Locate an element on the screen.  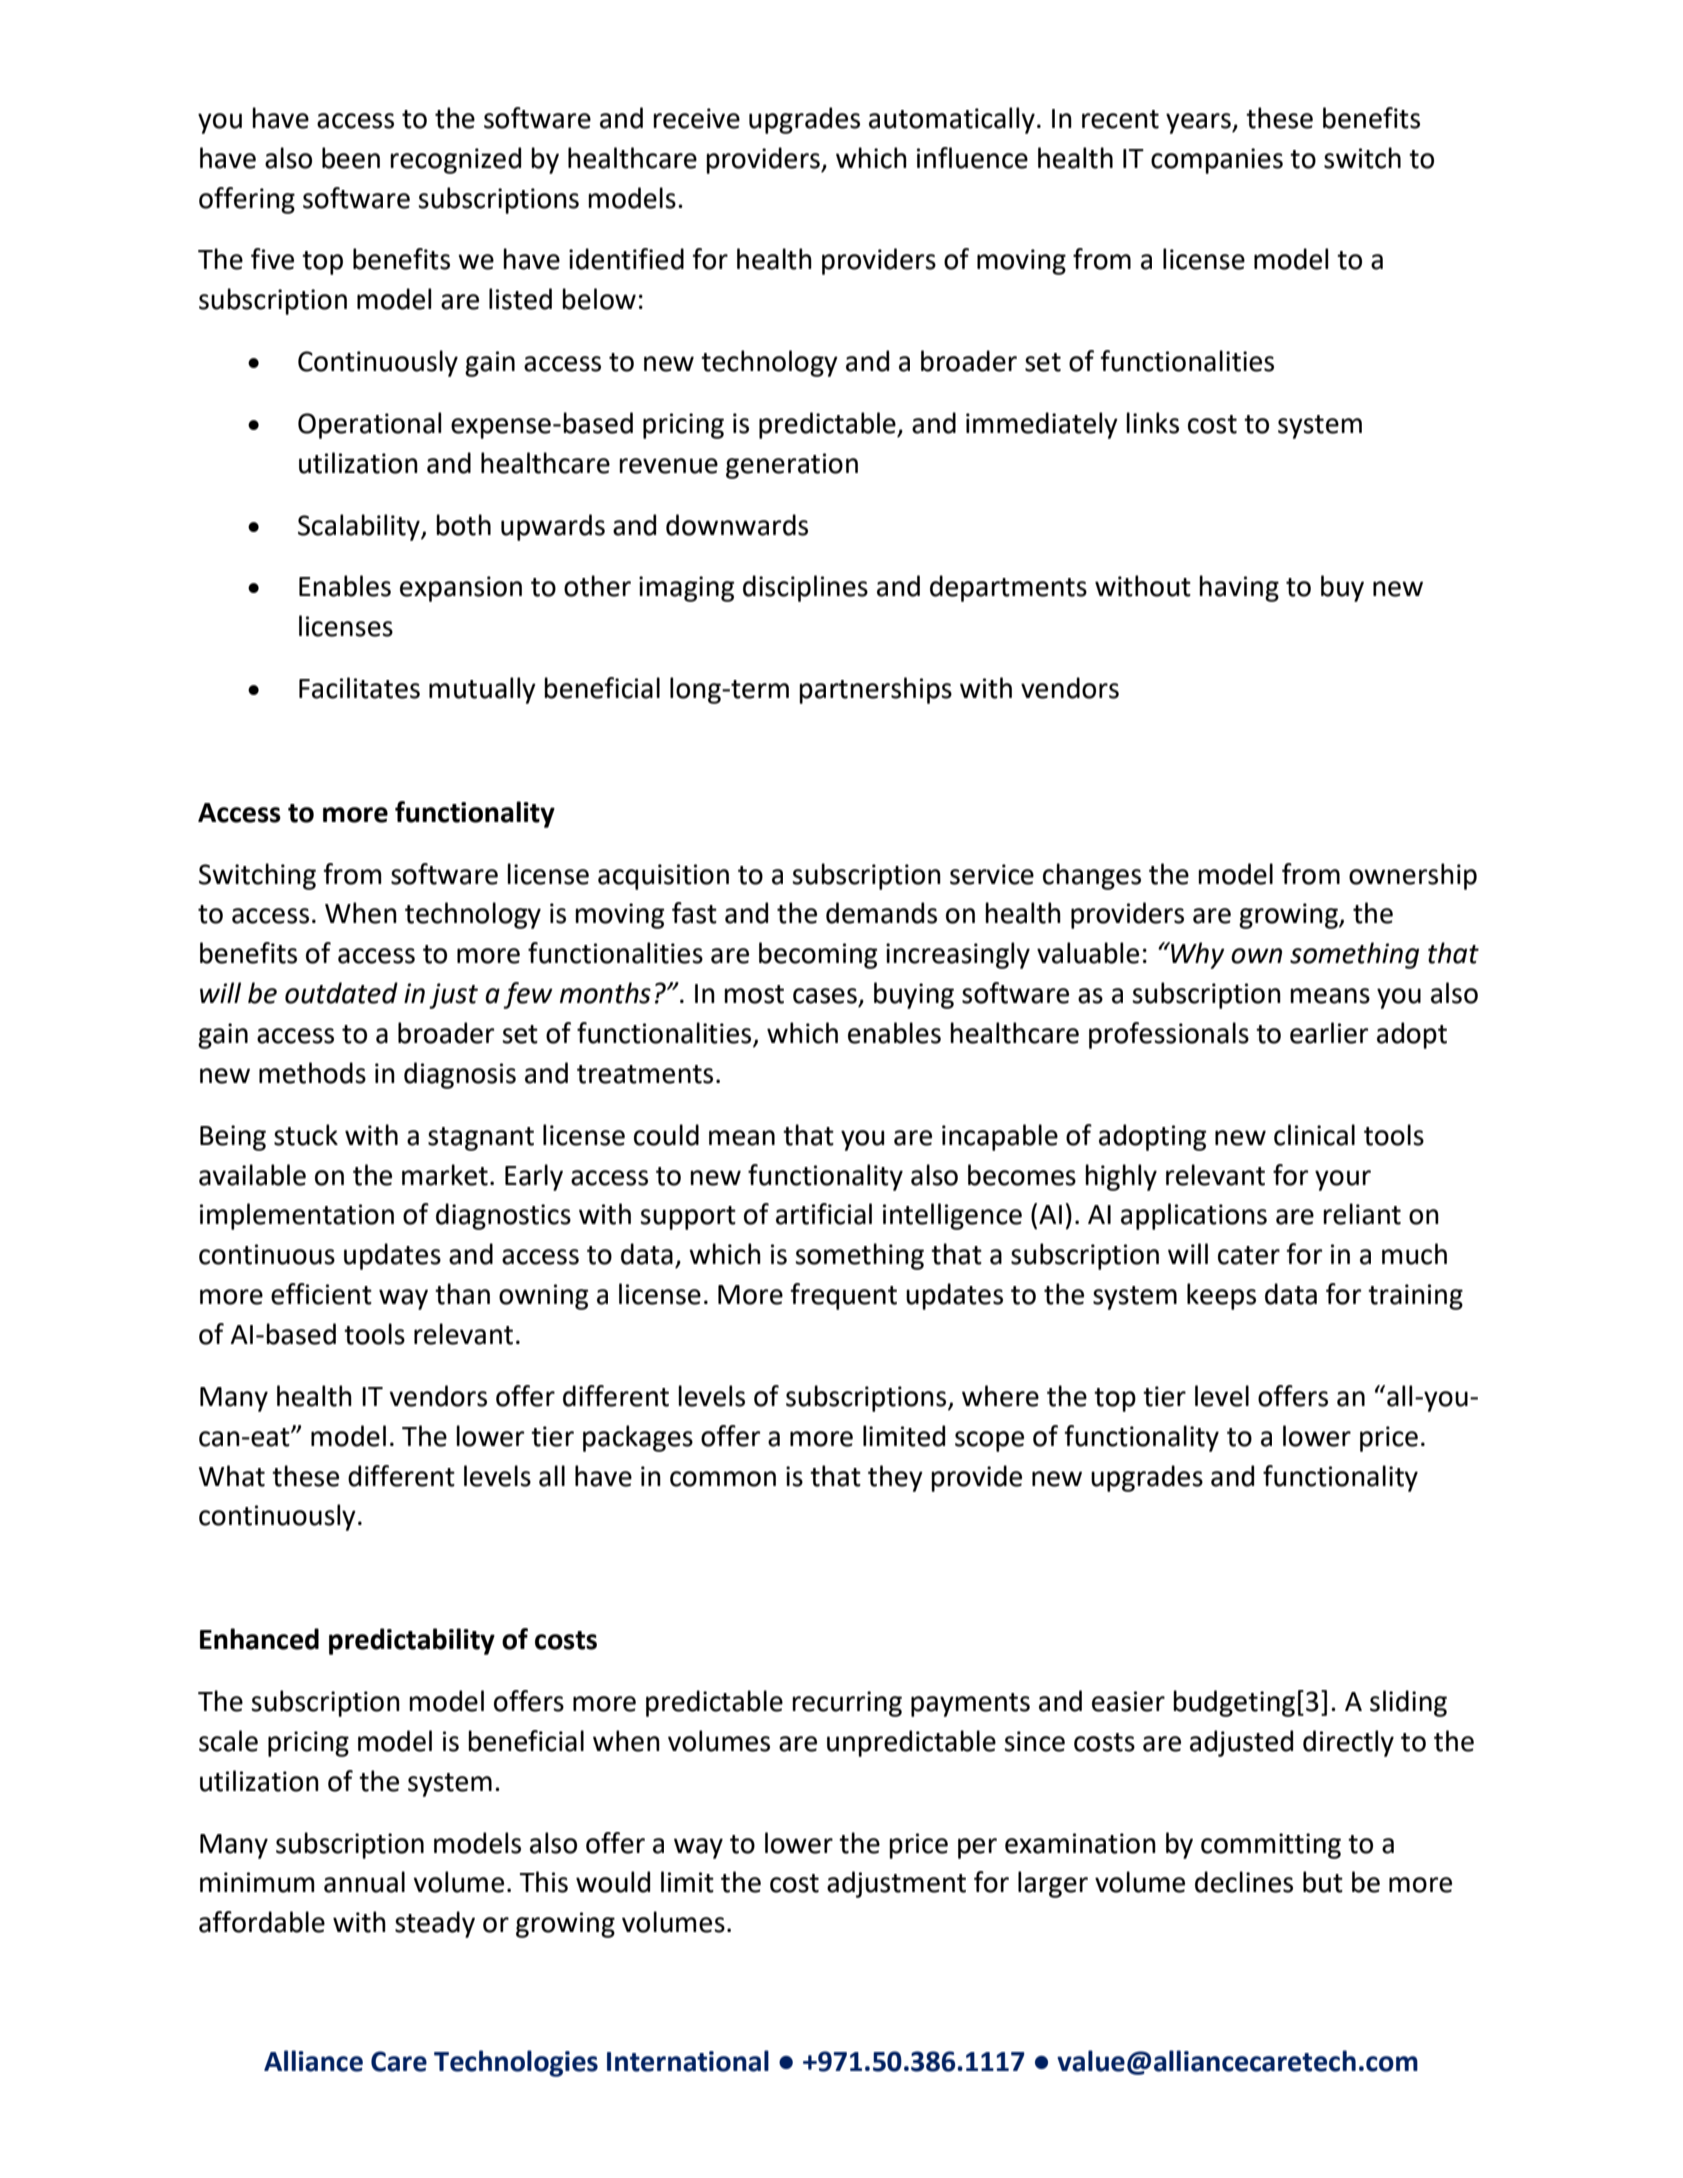
companies is located at coordinates (1217, 161).
